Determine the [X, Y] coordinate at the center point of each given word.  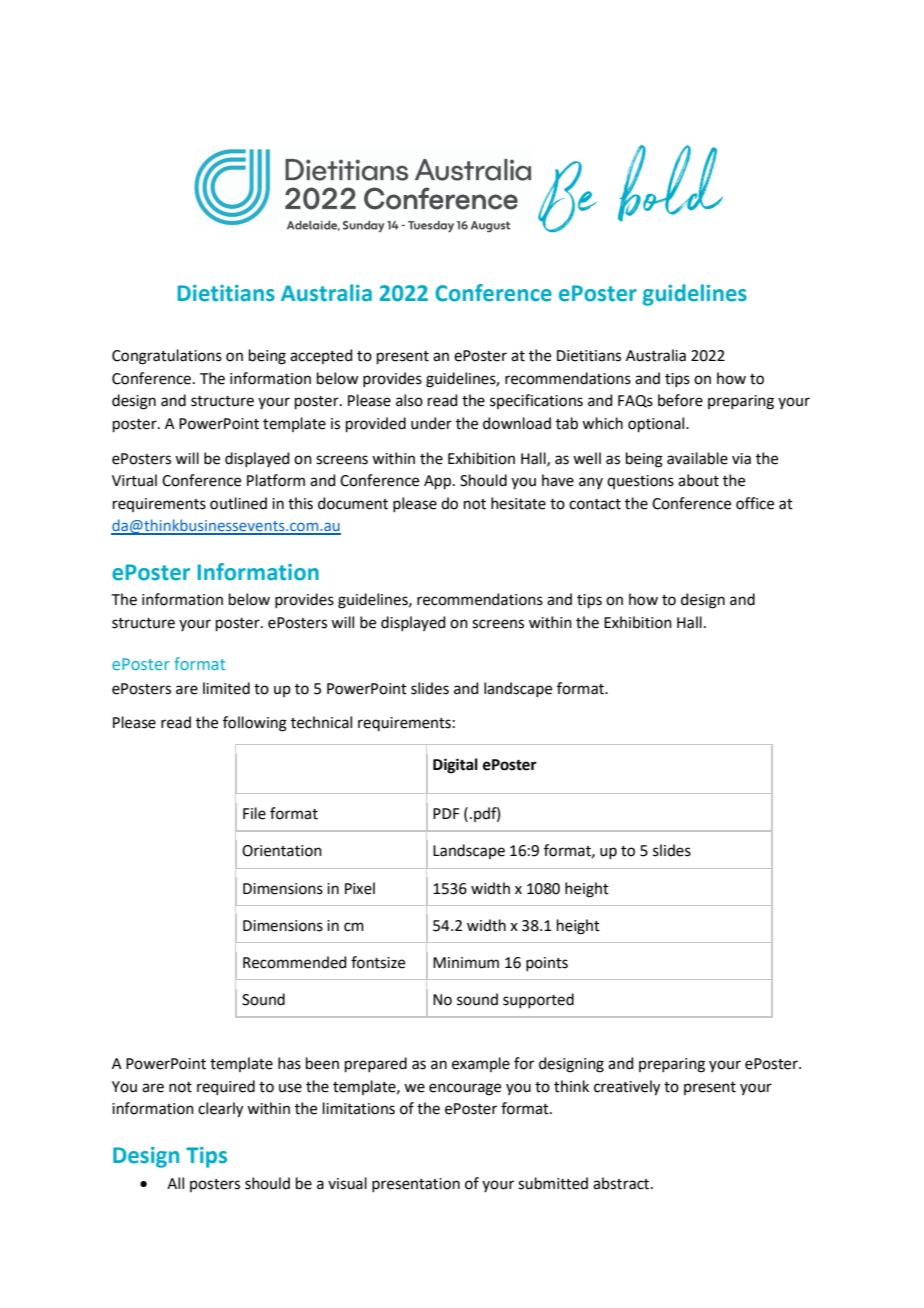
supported [538, 1000]
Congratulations [167, 357]
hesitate [518, 503]
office [755, 503]
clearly [220, 1110]
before [680, 400]
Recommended [295, 962]
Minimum [466, 963]
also [409, 400]
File [254, 813]
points [547, 964]
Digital [455, 766]
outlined [238, 503]
